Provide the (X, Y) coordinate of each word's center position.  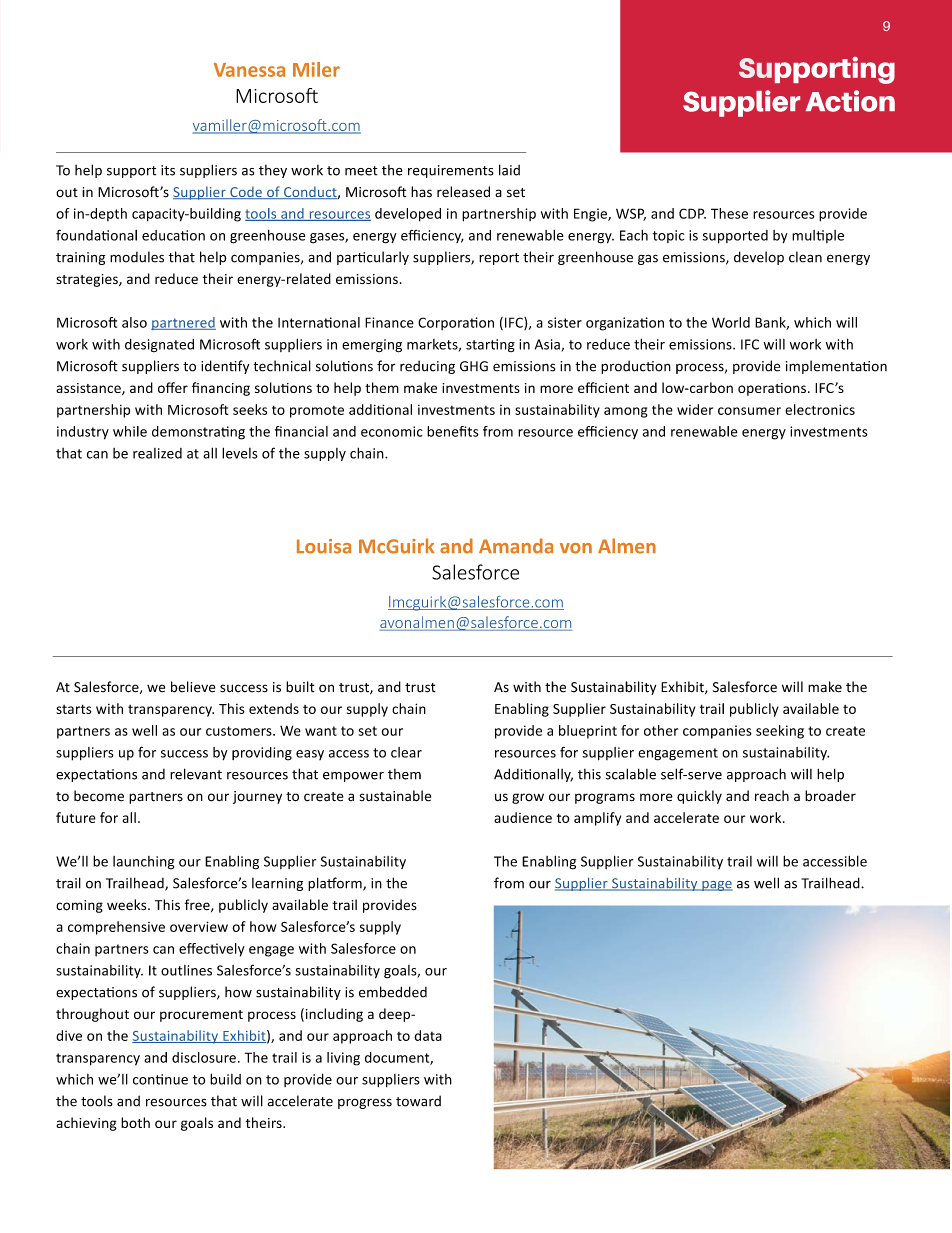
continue (160, 1079)
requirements (451, 171)
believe (193, 687)
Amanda (516, 546)
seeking (780, 732)
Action (850, 101)
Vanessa (249, 70)
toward (418, 1101)
